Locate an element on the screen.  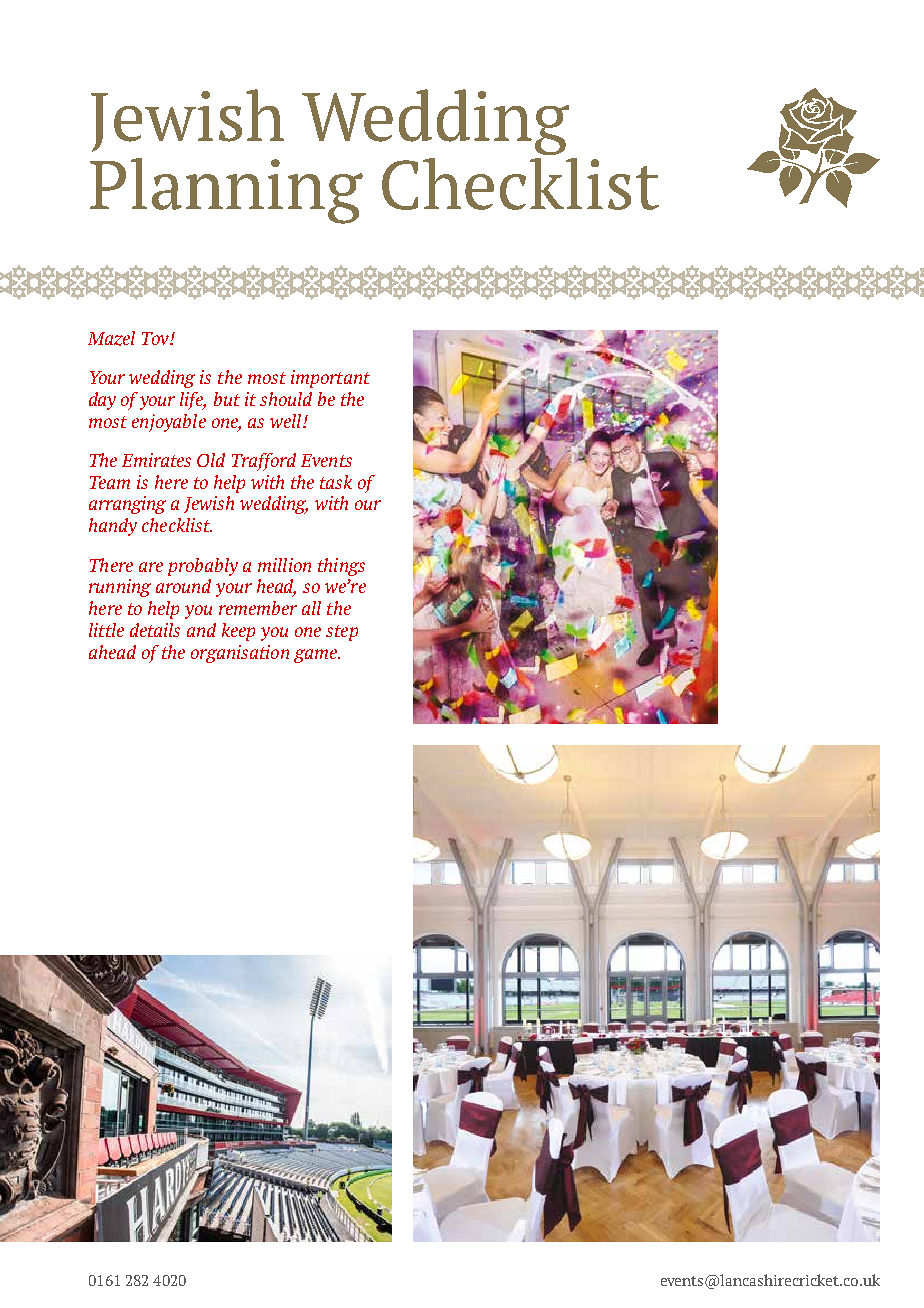
important is located at coordinates (330, 379).
